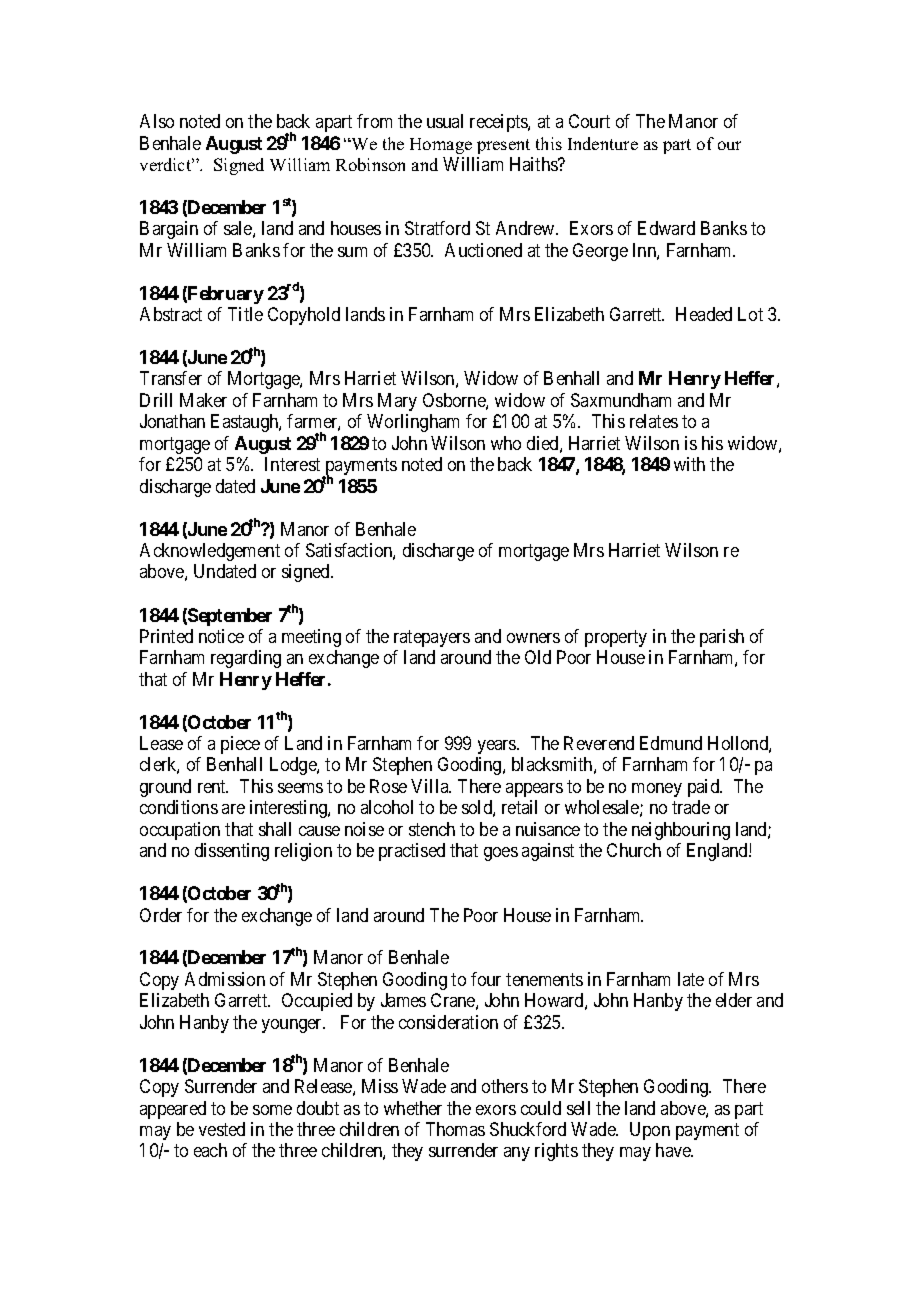 Image resolution: width=924 pixels, height=1308 pixels. Describe the element at coordinates (397, 402) in the image. I see `Mary` at that location.
